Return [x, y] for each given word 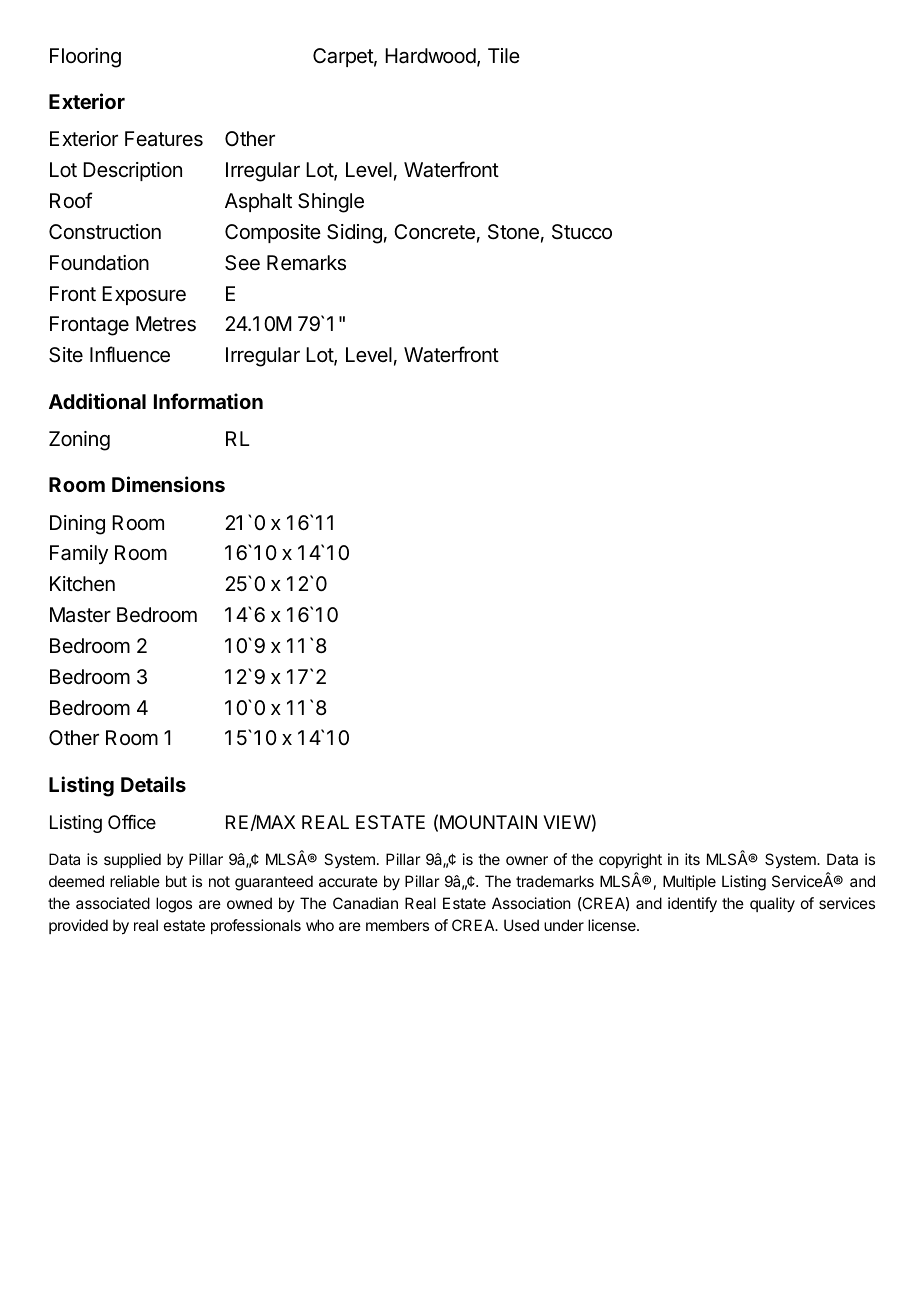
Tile [504, 55]
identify [692, 905]
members [397, 925]
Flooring [85, 58]
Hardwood [430, 56]
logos [174, 905]
